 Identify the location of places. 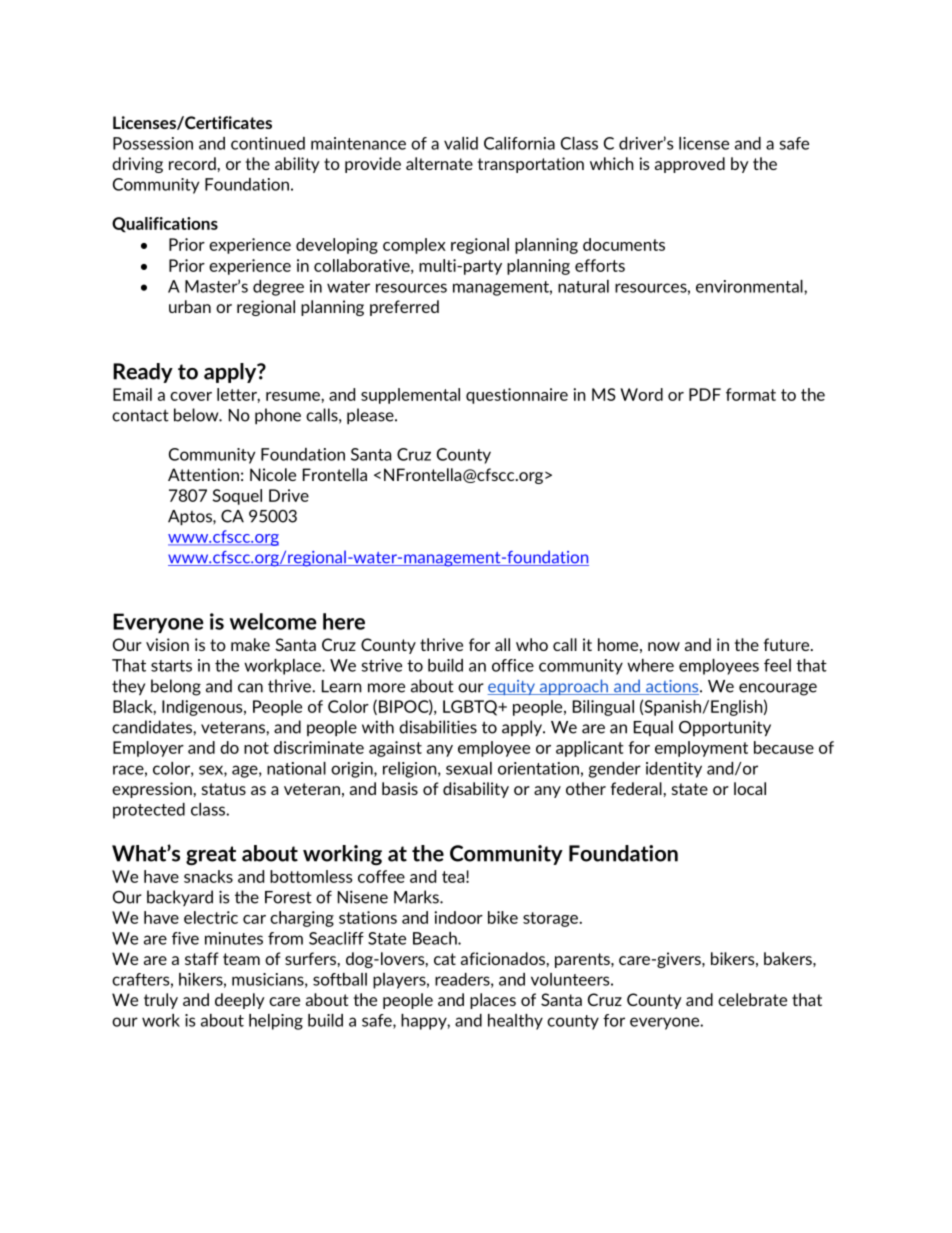
(493, 1001).
